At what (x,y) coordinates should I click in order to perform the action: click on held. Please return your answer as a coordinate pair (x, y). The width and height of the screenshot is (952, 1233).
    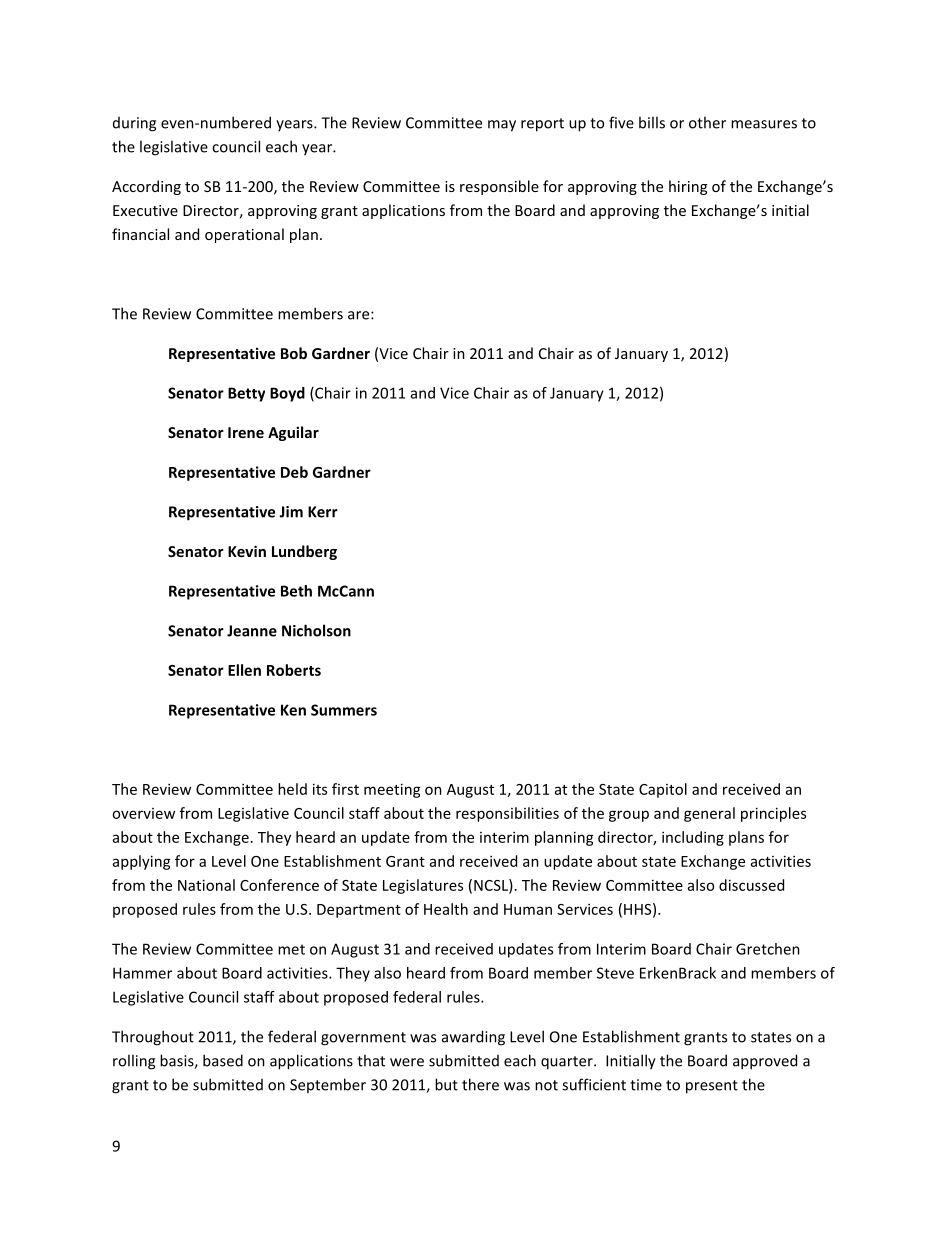
    Looking at the image, I should click on (292, 789).
